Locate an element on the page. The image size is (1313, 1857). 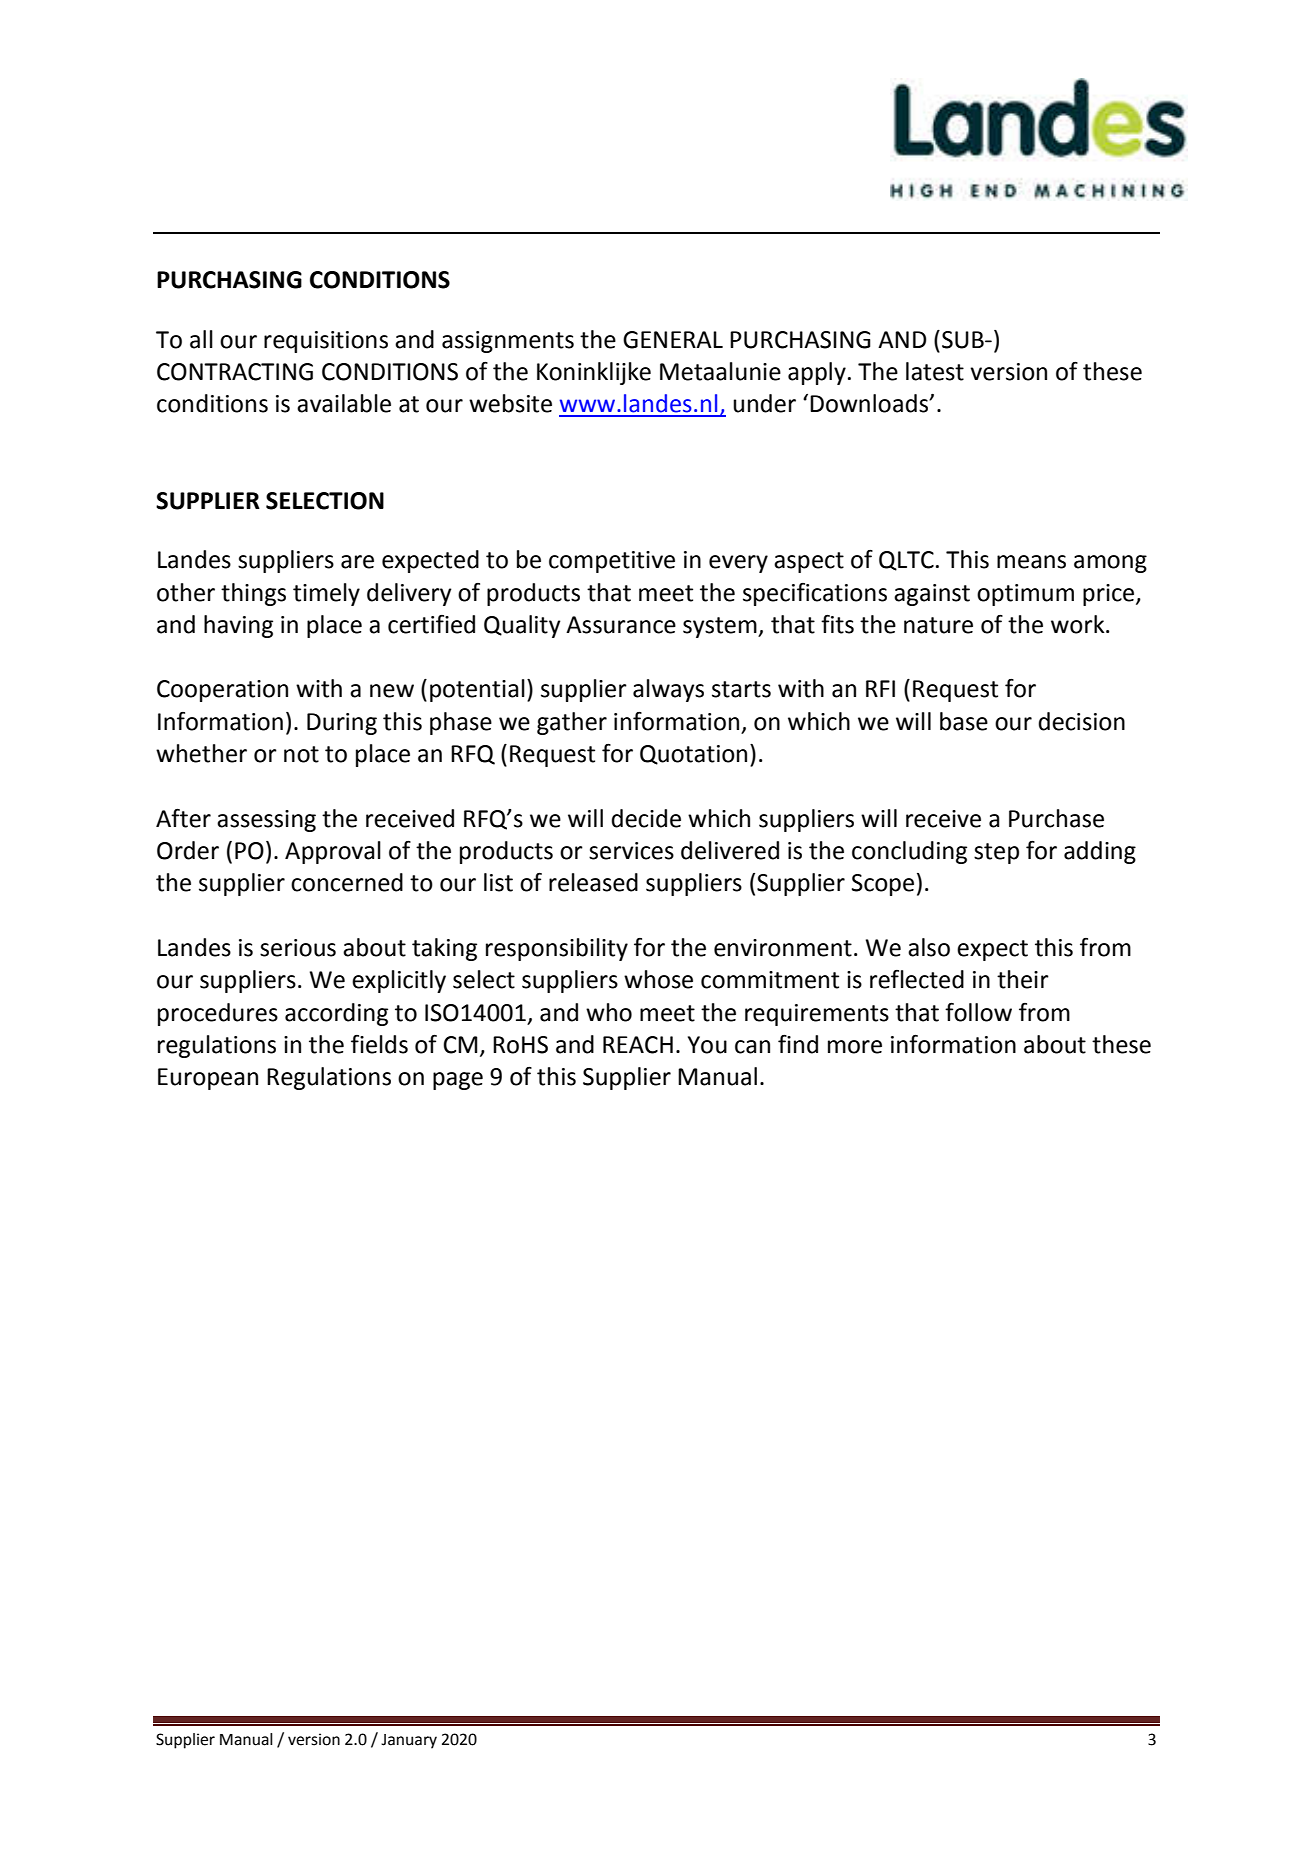
GENERAL is located at coordinates (673, 340).
